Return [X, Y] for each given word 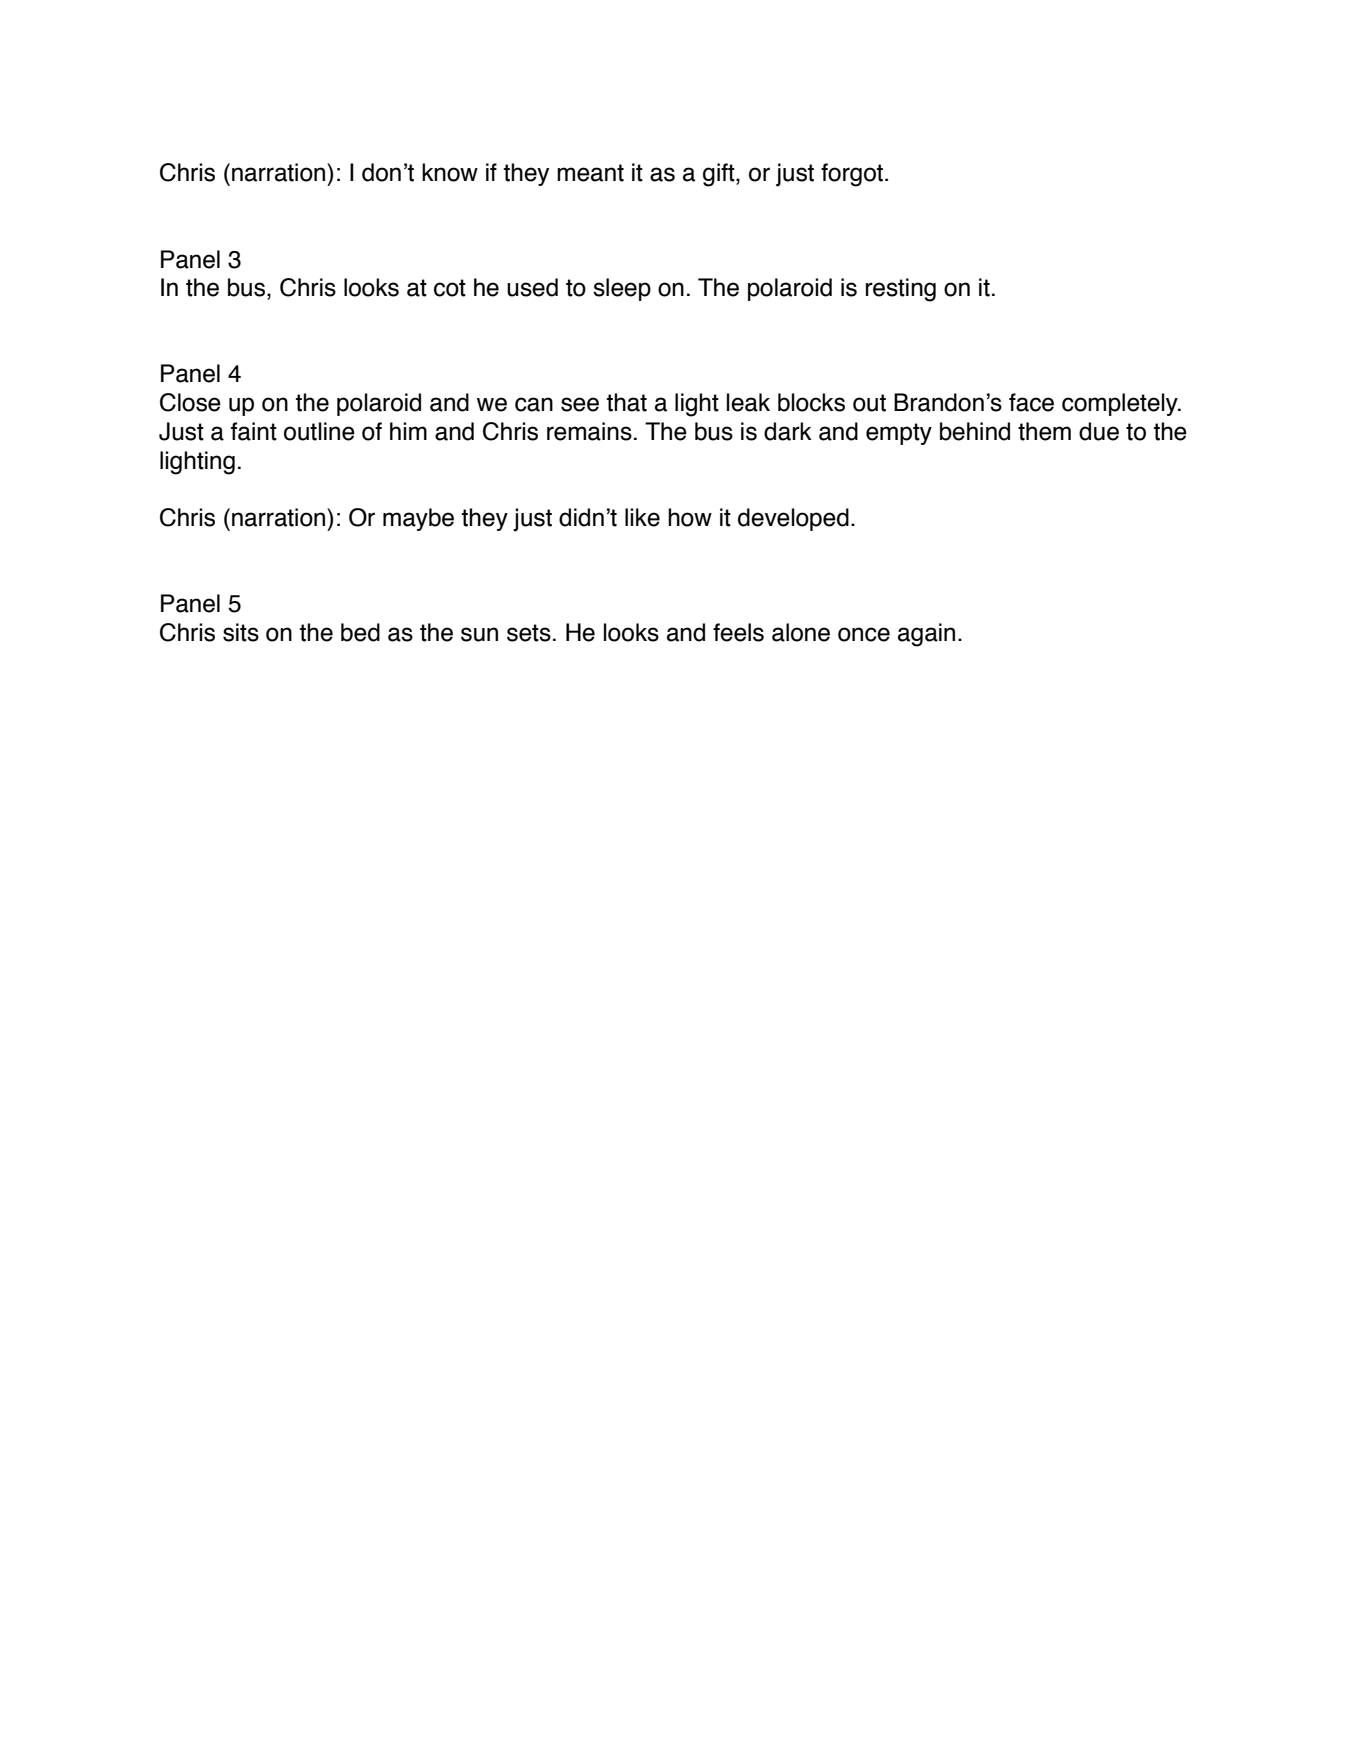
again [926, 635]
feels [738, 632]
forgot [853, 175]
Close [190, 402]
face [1031, 402]
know [450, 172]
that [627, 402]
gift [720, 175]
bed [360, 632]
